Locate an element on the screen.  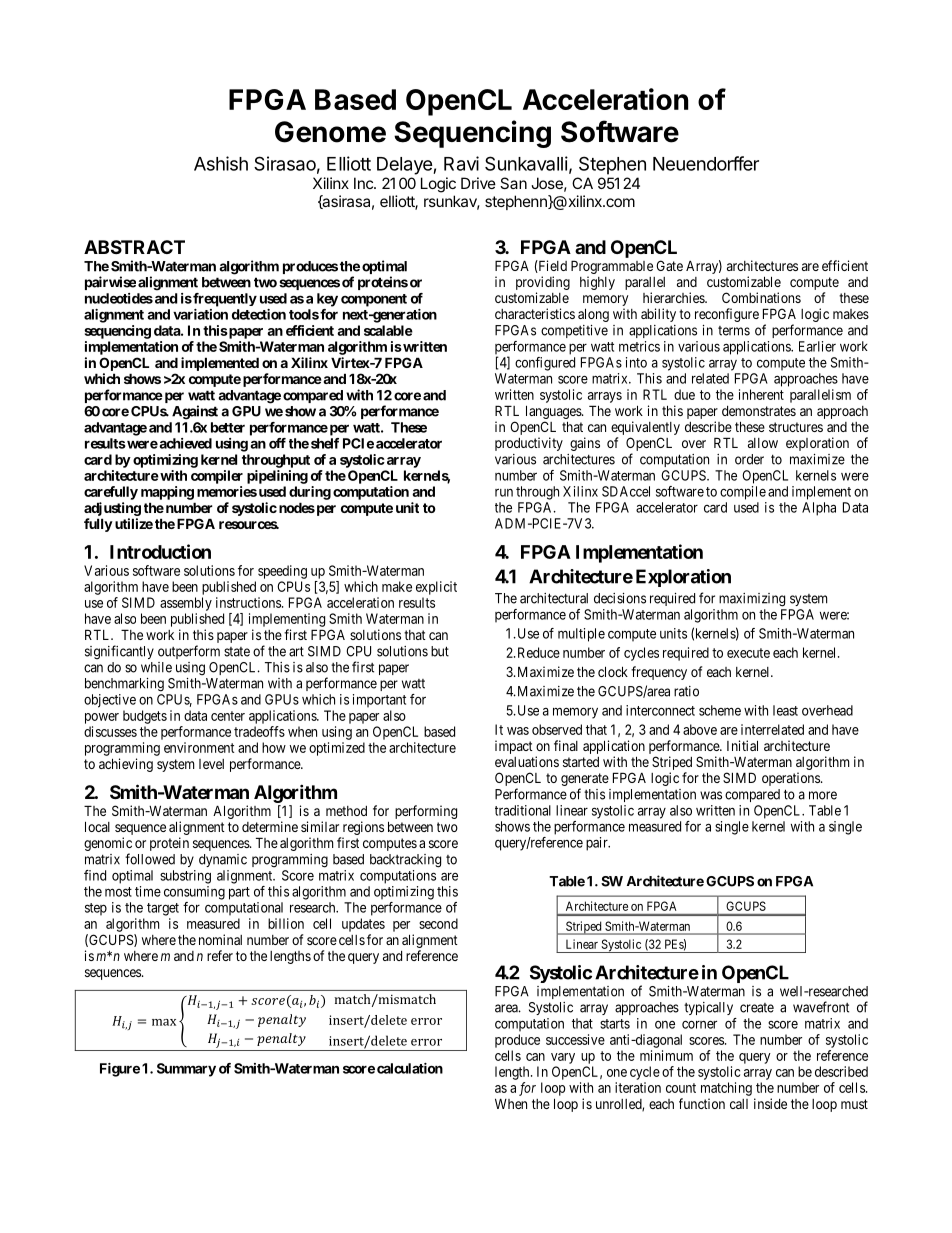
Ravi is located at coordinates (461, 163).
